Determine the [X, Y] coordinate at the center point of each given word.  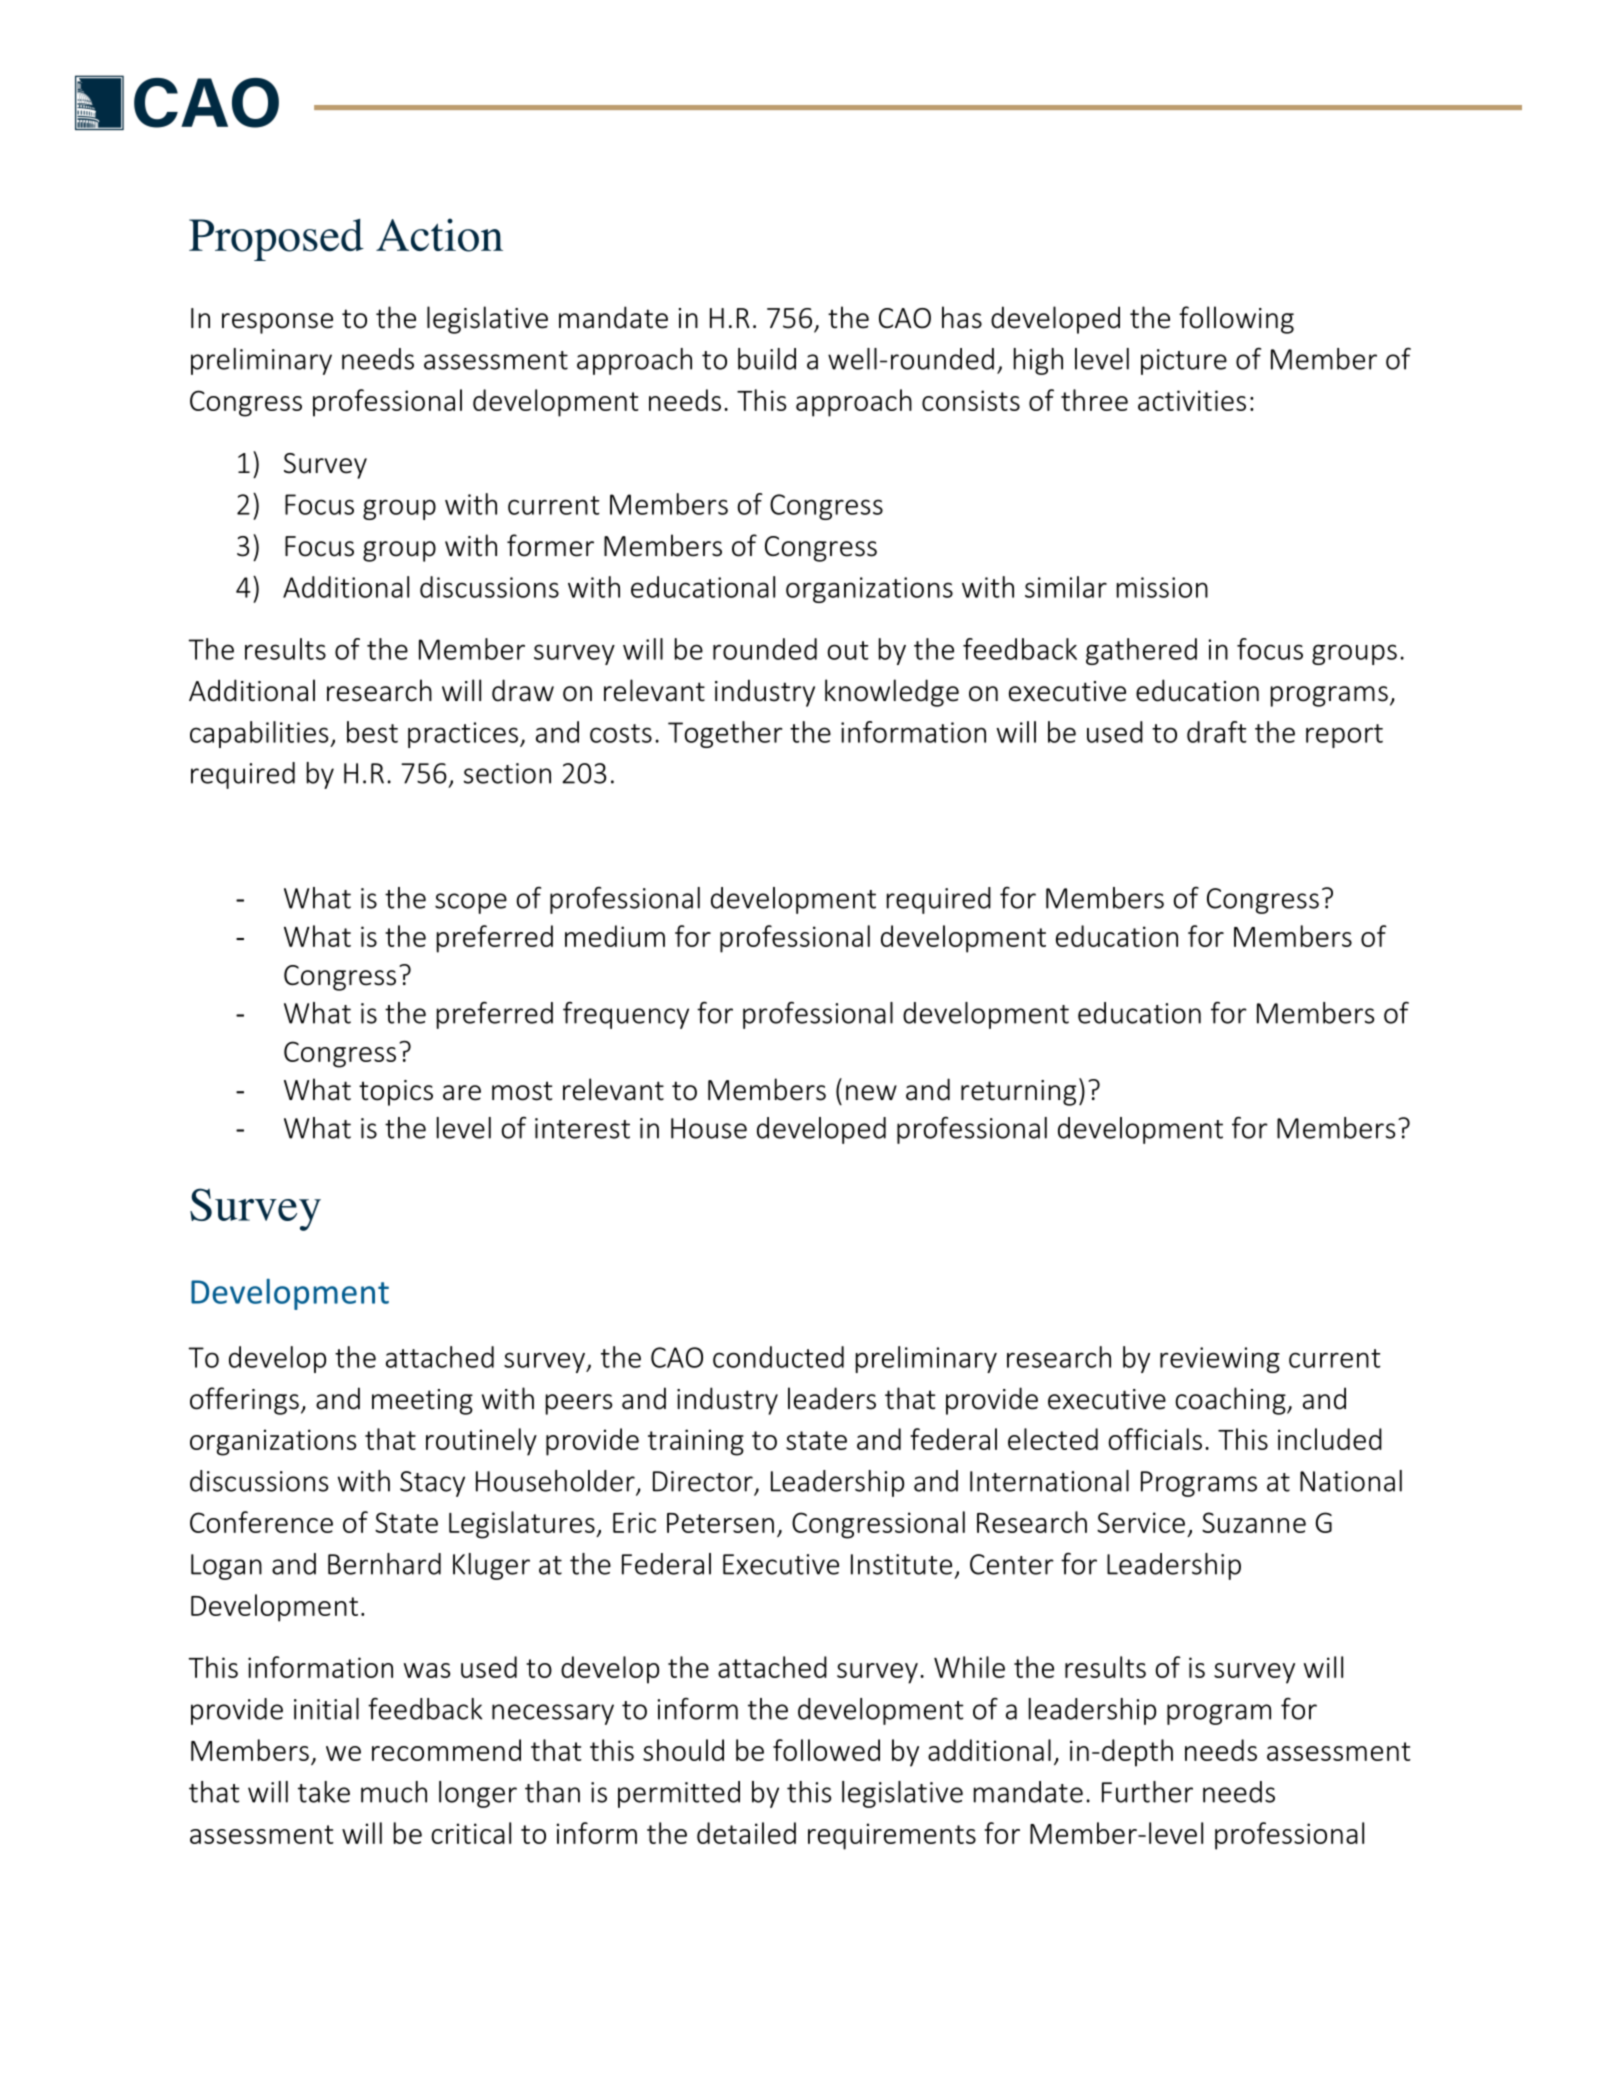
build [767, 359]
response [277, 323]
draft [1217, 732]
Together [725, 734]
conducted [778, 1357]
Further [1147, 1792]
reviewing [1220, 1360]
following [1236, 320]
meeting [422, 1402]
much [394, 1792]
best [372, 732]
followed [826, 1750]
